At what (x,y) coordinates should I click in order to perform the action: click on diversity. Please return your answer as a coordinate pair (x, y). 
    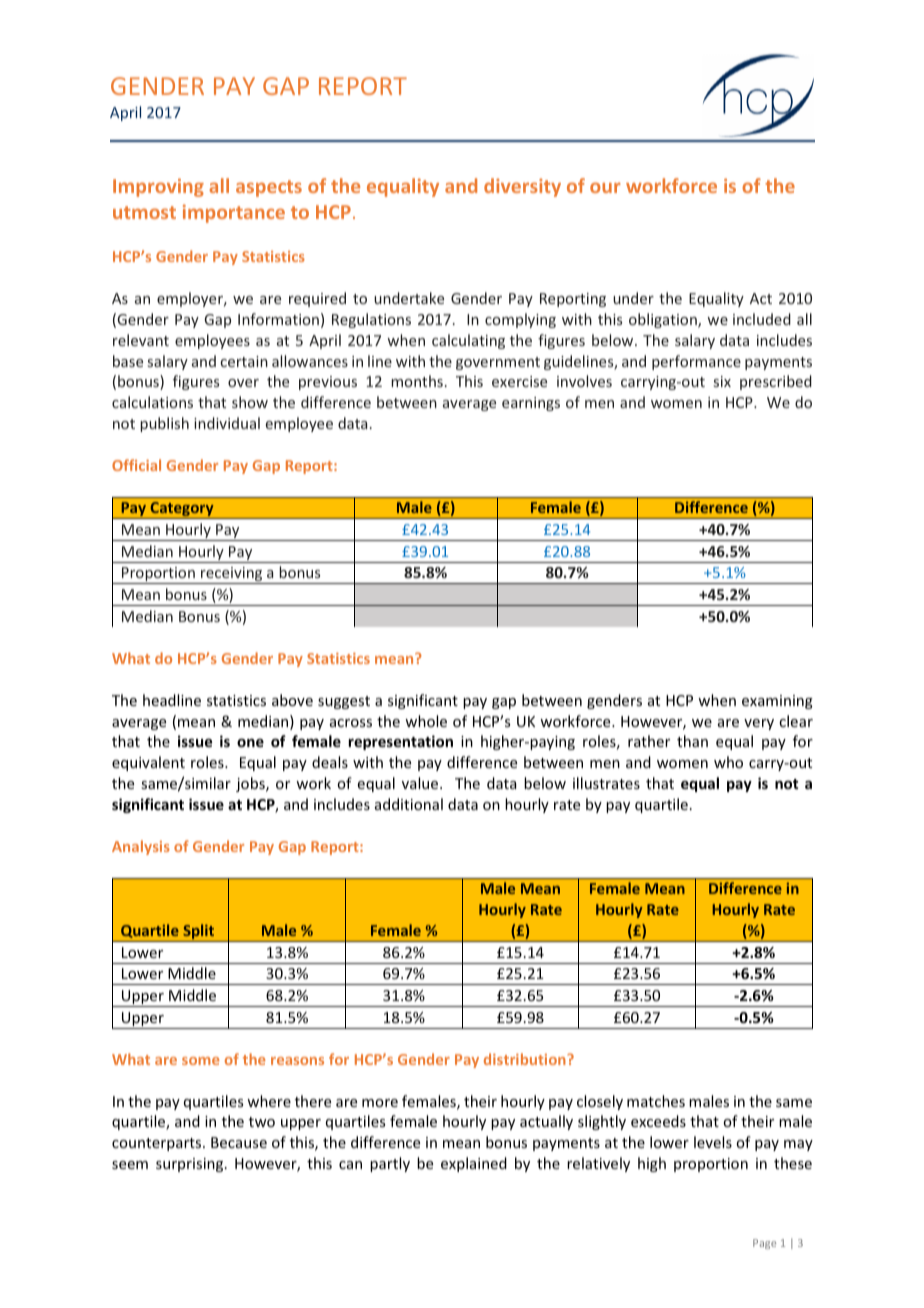
    Looking at the image, I should click on (522, 187).
